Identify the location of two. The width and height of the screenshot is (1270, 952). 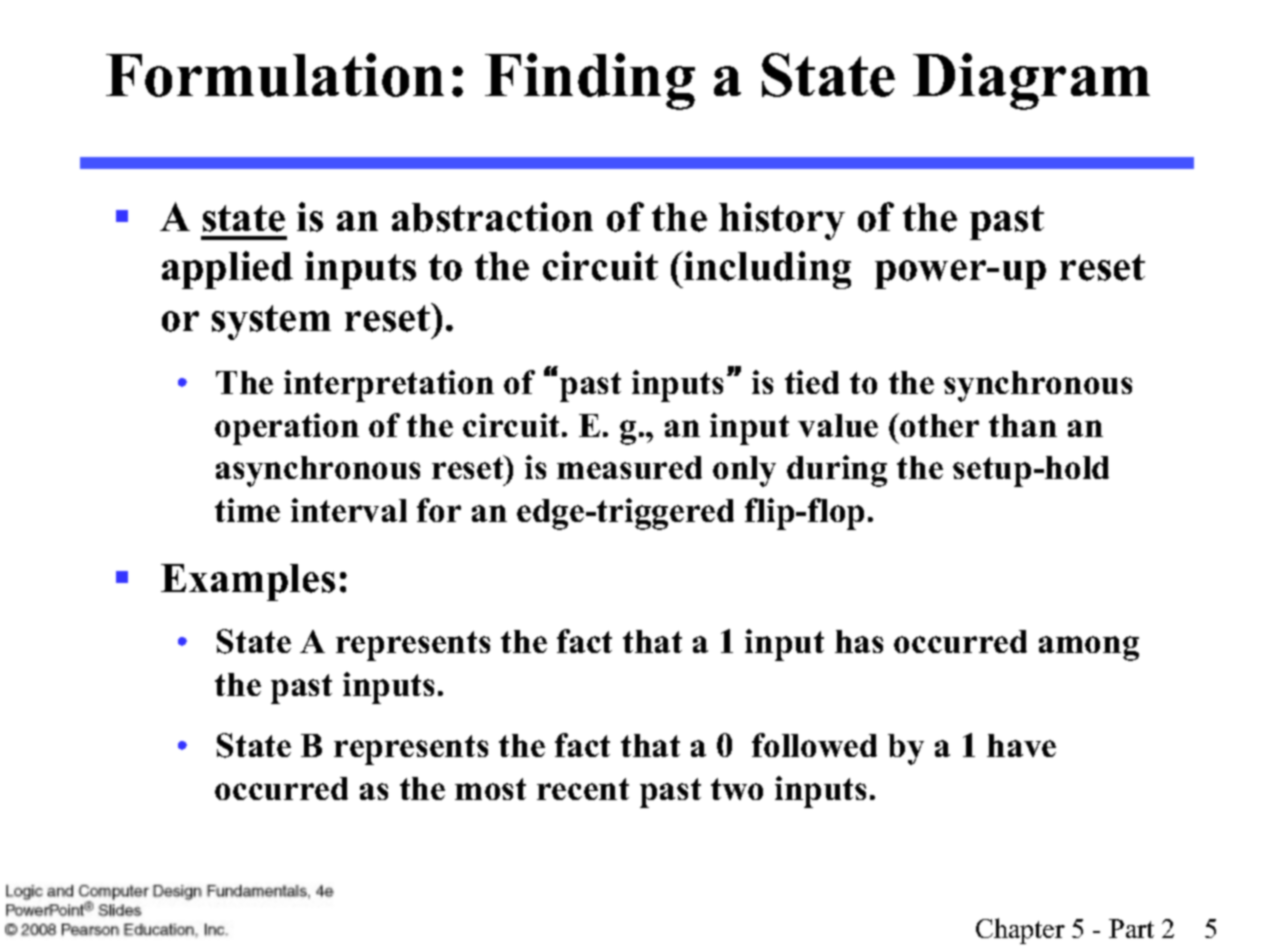
(737, 789).
